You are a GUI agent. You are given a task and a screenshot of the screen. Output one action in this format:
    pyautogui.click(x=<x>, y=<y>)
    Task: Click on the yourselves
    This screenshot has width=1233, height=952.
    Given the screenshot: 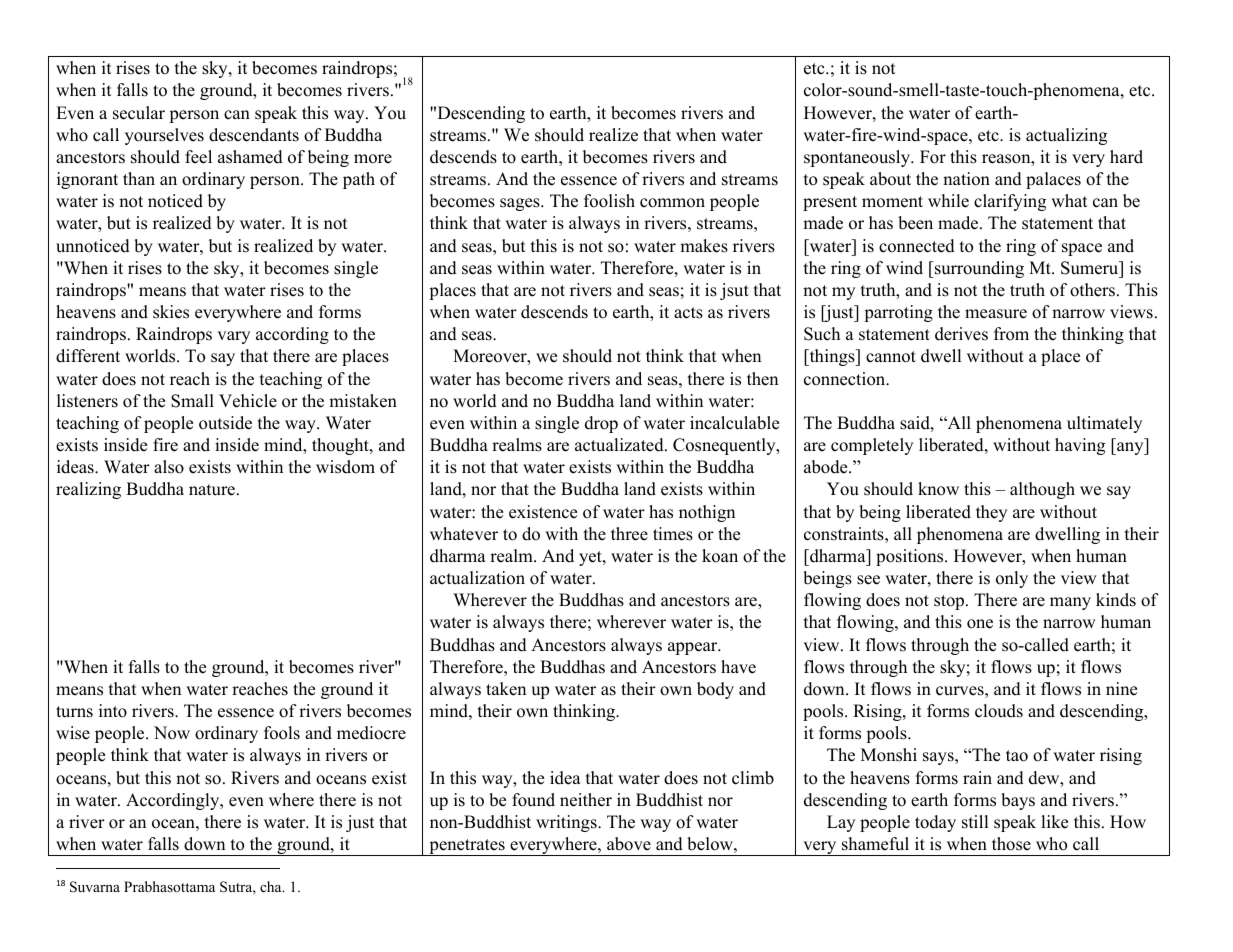 What is the action you would take?
    pyautogui.click(x=164, y=136)
